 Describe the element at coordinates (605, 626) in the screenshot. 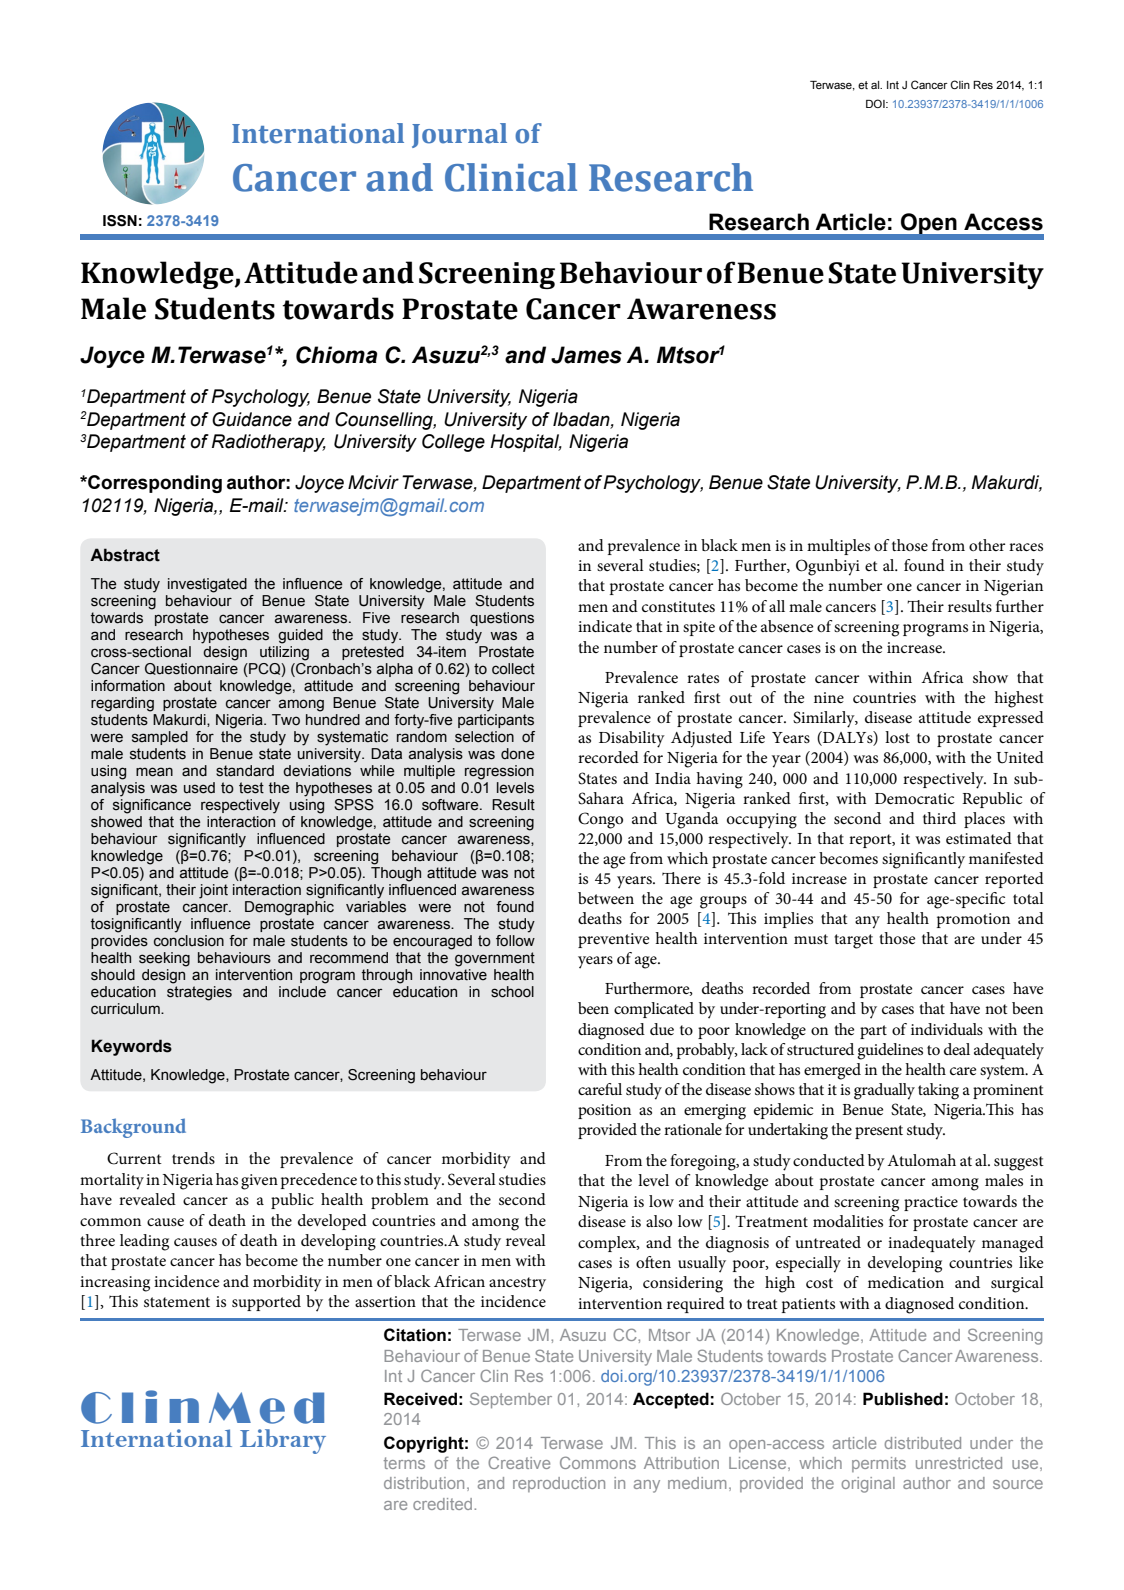

I see `indicate` at that location.
